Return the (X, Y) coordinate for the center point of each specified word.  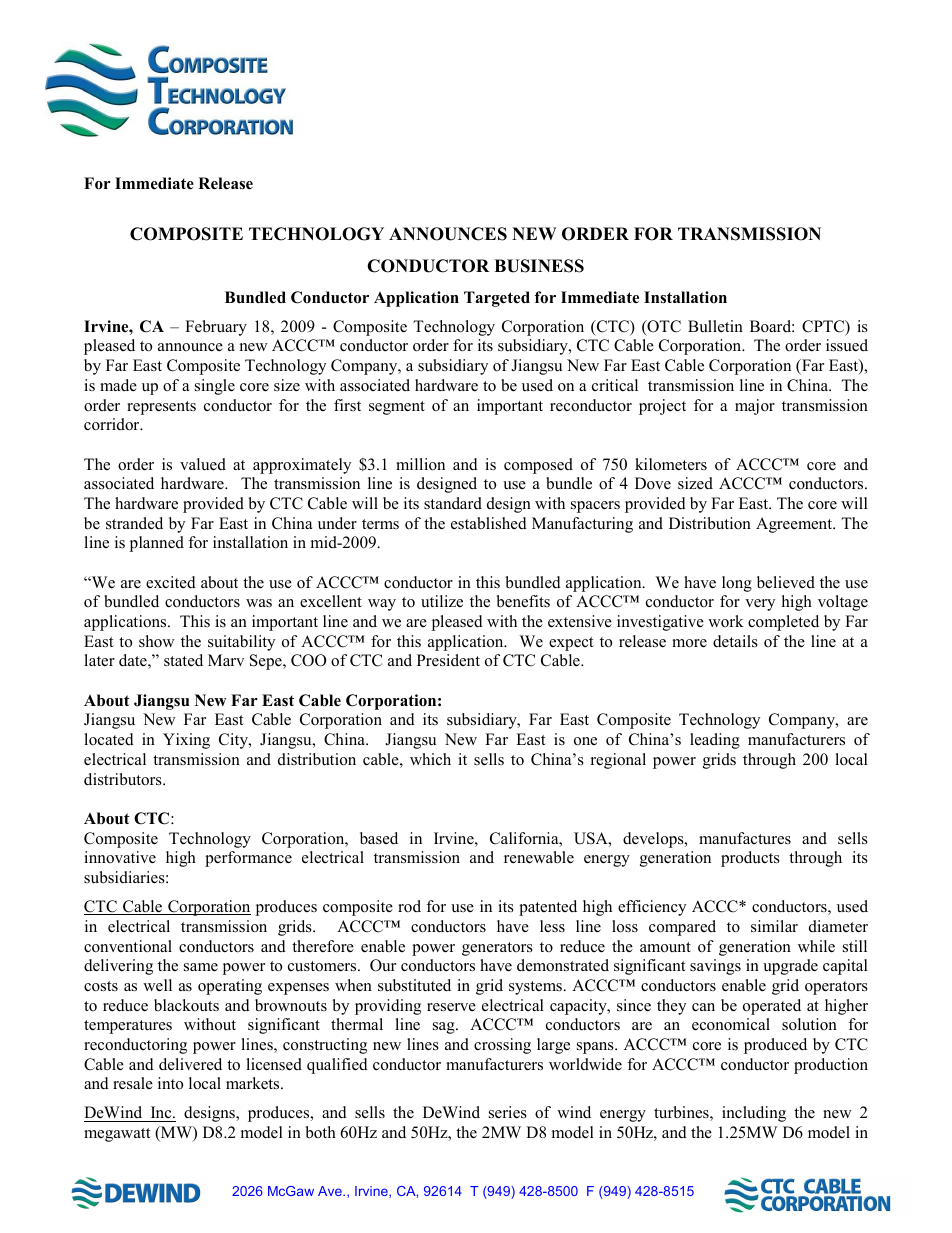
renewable (539, 857)
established (489, 523)
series (508, 1112)
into (170, 1083)
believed (786, 582)
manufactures (745, 838)
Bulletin (715, 326)
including (754, 1114)
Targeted (497, 299)
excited (171, 582)
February (216, 328)
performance (248, 859)
